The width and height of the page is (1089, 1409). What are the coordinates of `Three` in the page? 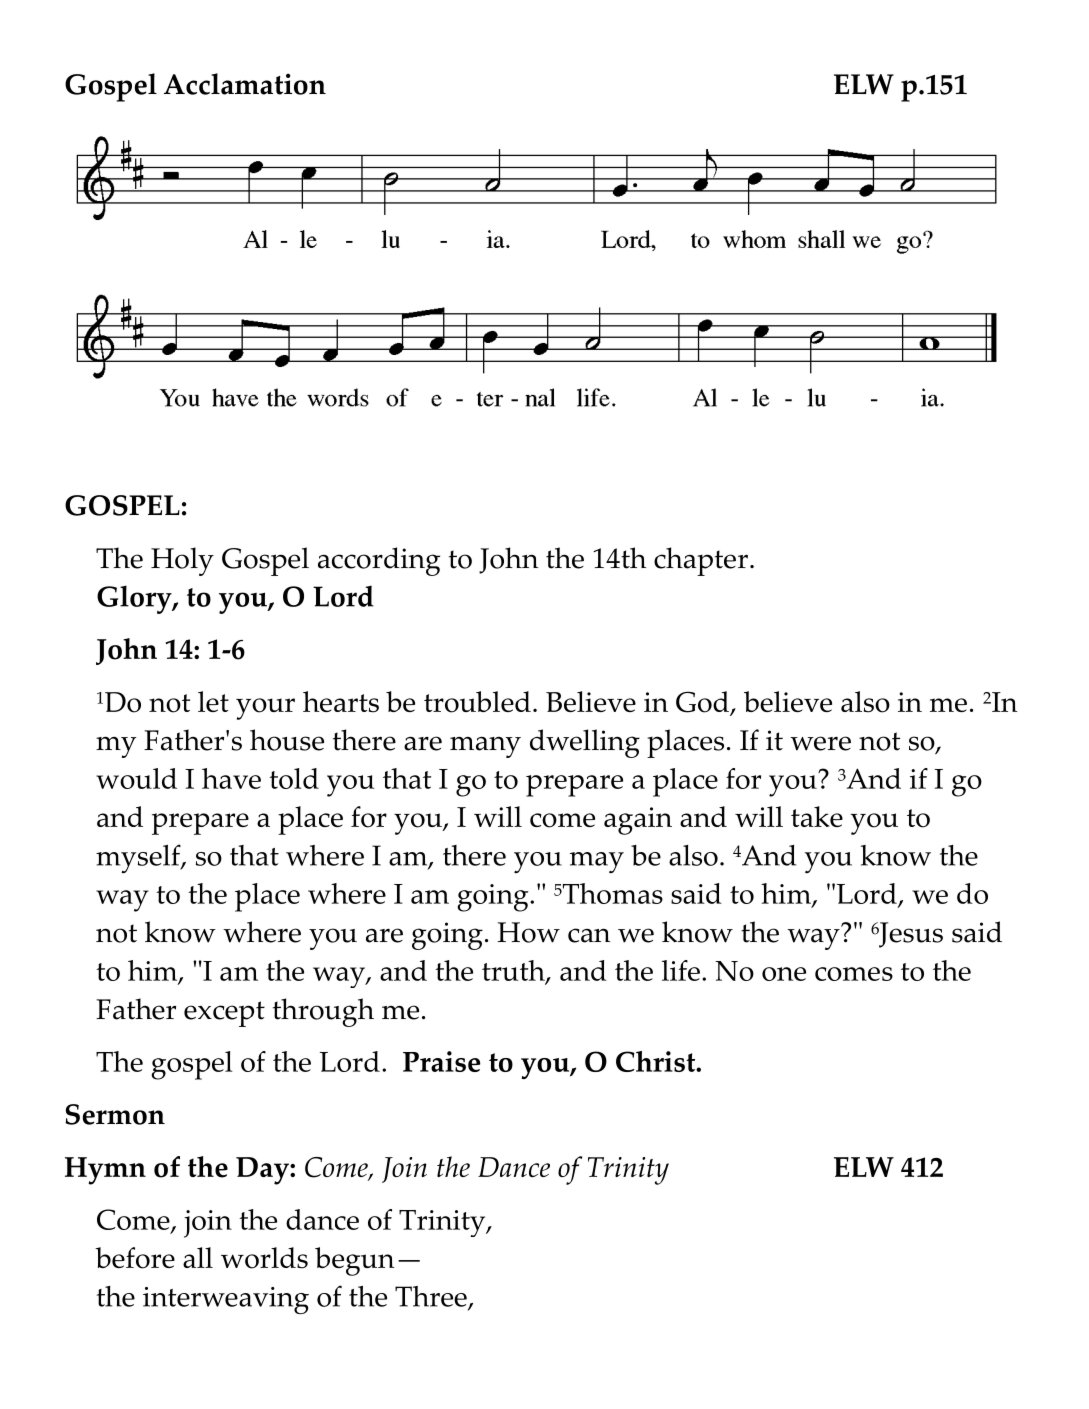 It's located at (432, 1298).
